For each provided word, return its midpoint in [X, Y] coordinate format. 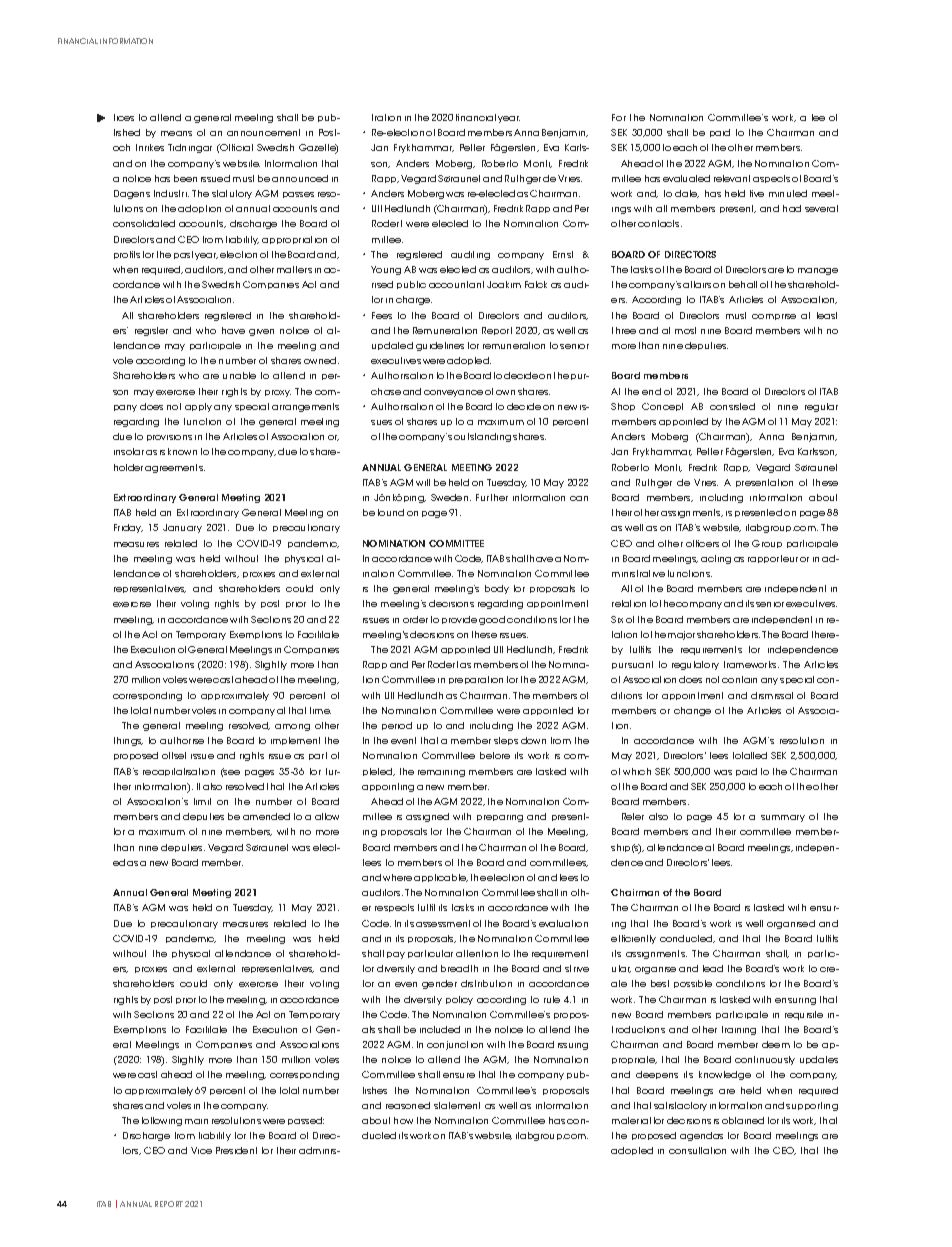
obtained [743, 1120]
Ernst [563, 254]
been [185, 178]
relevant [732, 178]
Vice [201, 1150]
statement [457, 1105]
